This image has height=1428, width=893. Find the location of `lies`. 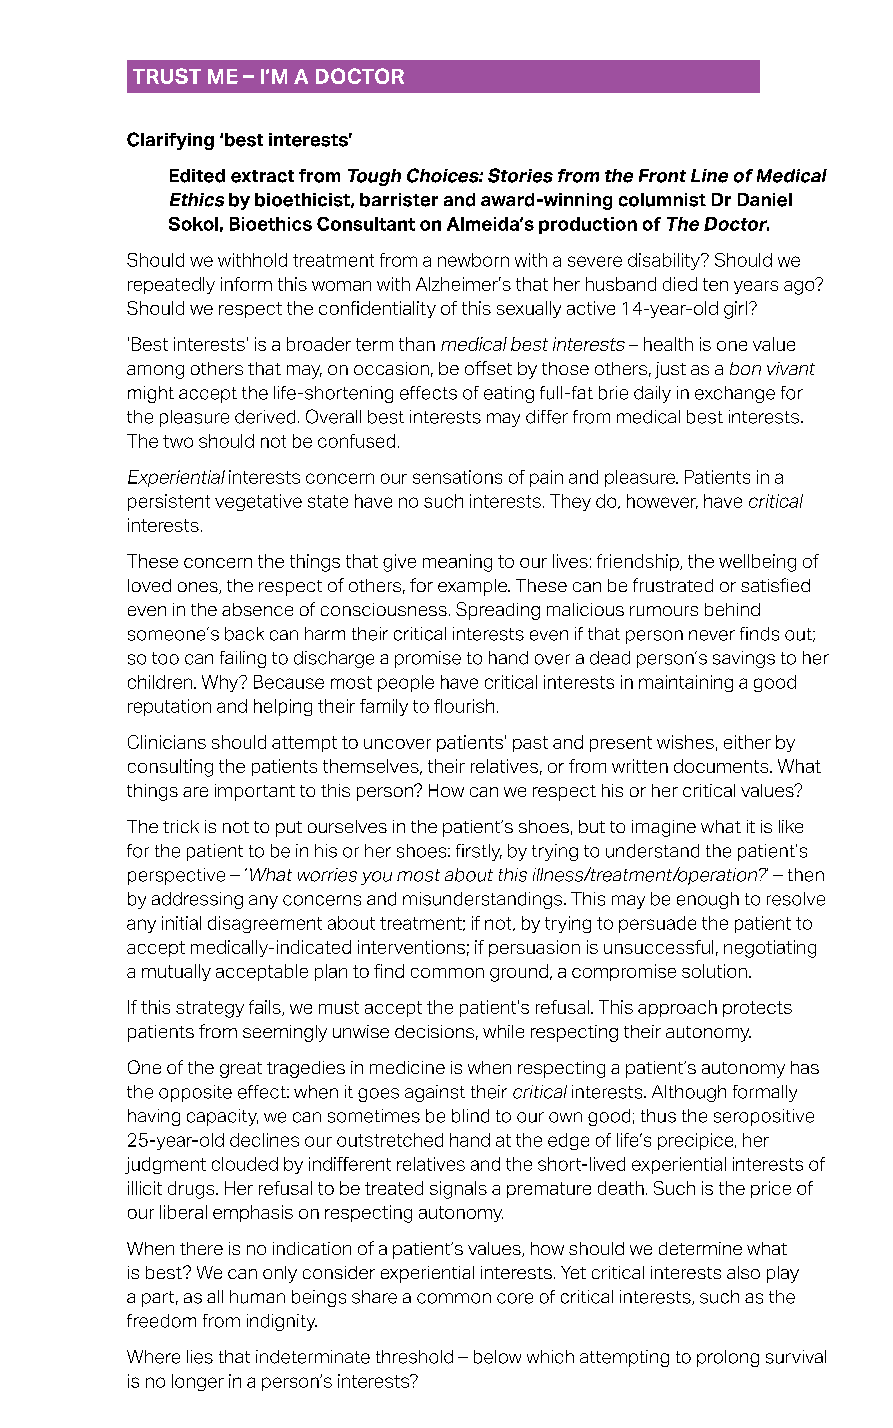

lies is located at coordinates (200, 1357).
